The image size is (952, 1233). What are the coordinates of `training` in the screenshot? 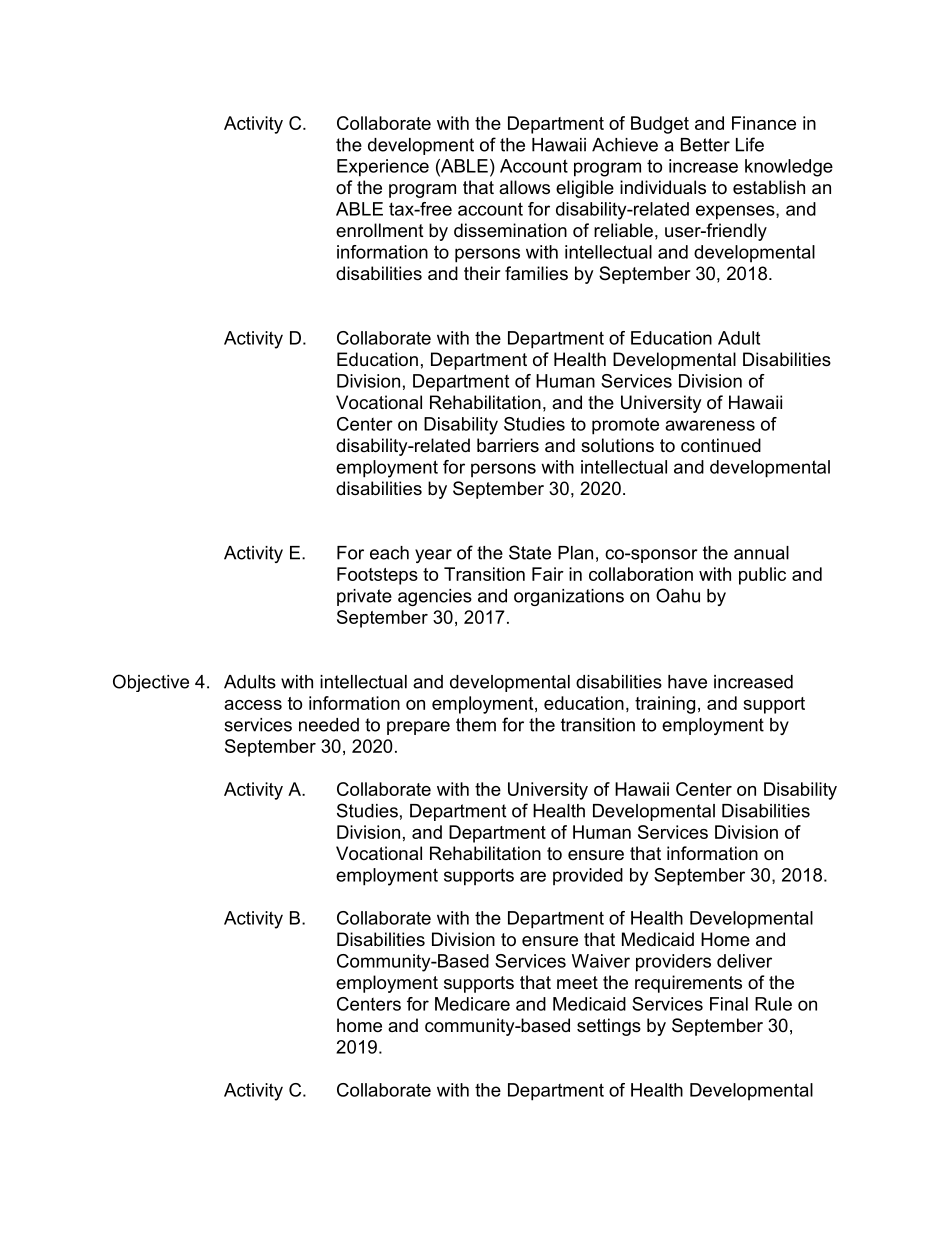 It's located at (665, 705).
